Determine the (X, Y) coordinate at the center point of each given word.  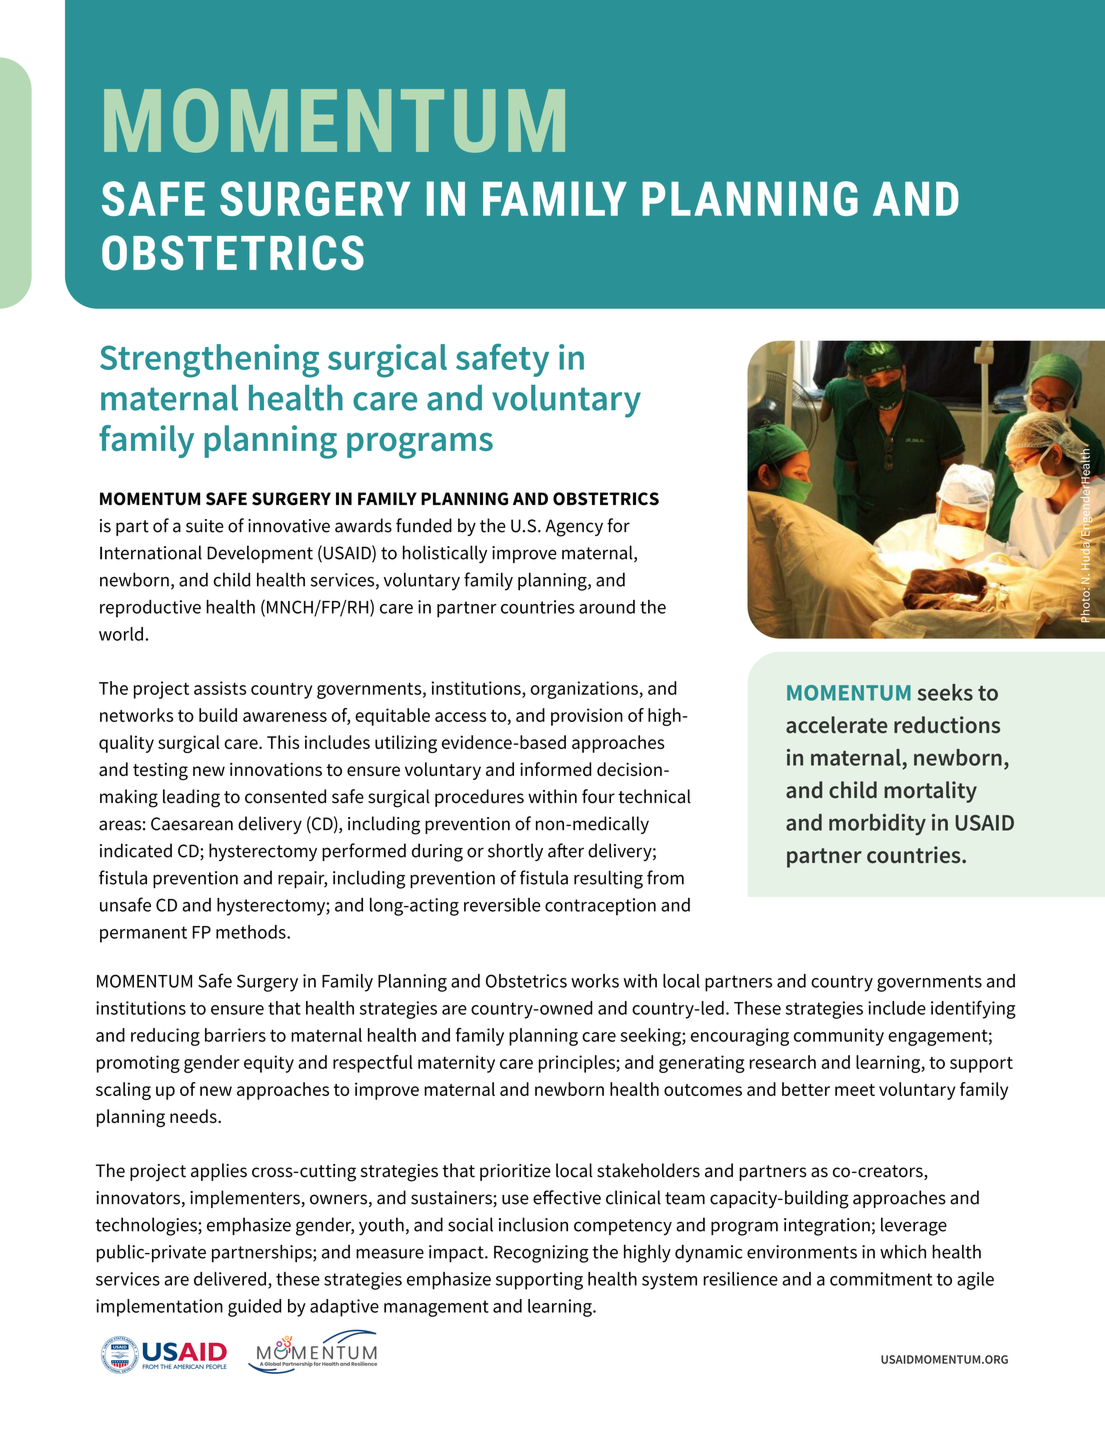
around (607, 607)
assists (220, 688)
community (839, 1037)
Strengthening (209, 361)
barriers (235, 1035)
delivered (230, 1279)
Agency (574, 528)
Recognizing (541, 1254)
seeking (651, 1037)
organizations (585, 690)
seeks (945, 692)
